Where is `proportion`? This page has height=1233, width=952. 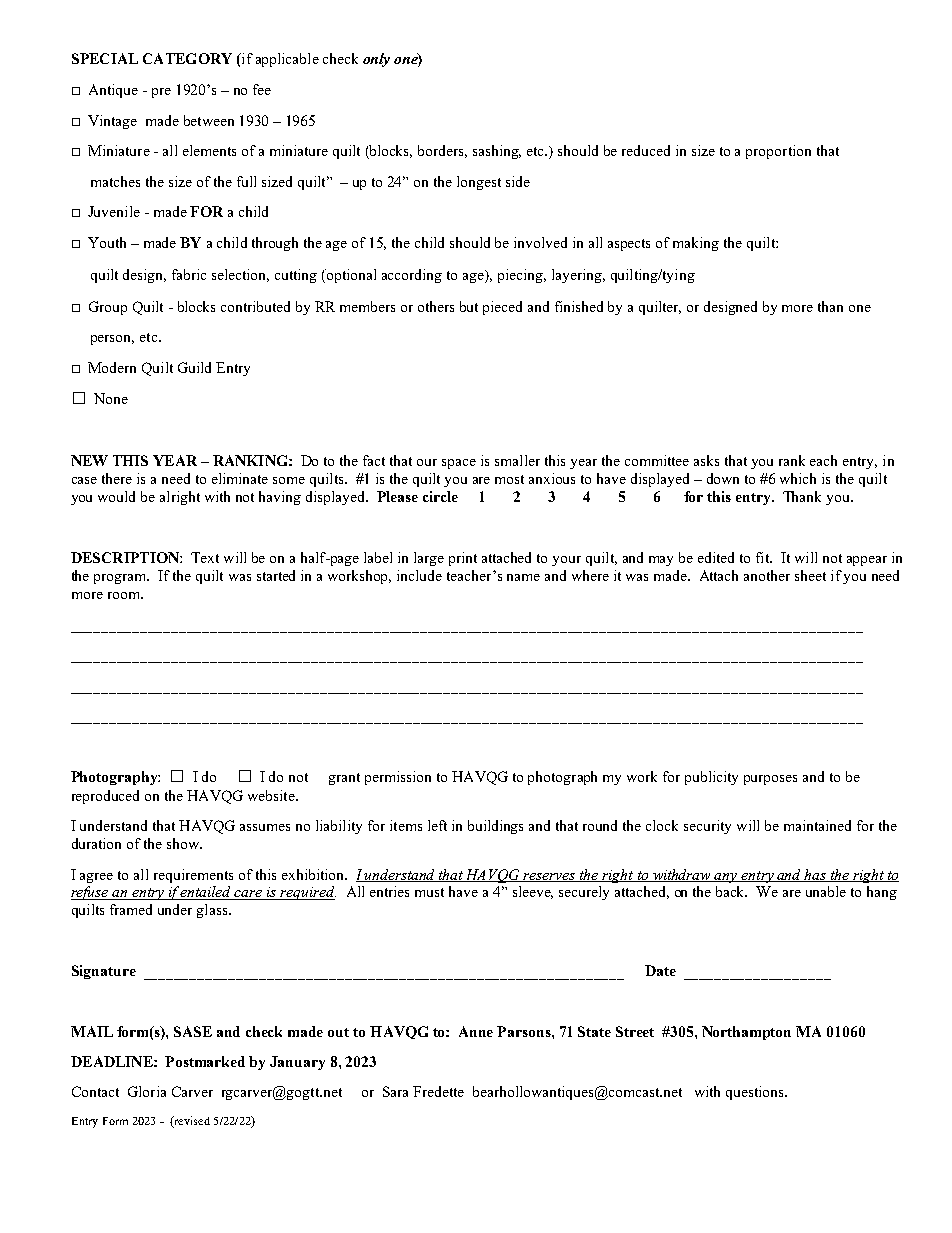
proportion is located at coordinates (778, 152).
